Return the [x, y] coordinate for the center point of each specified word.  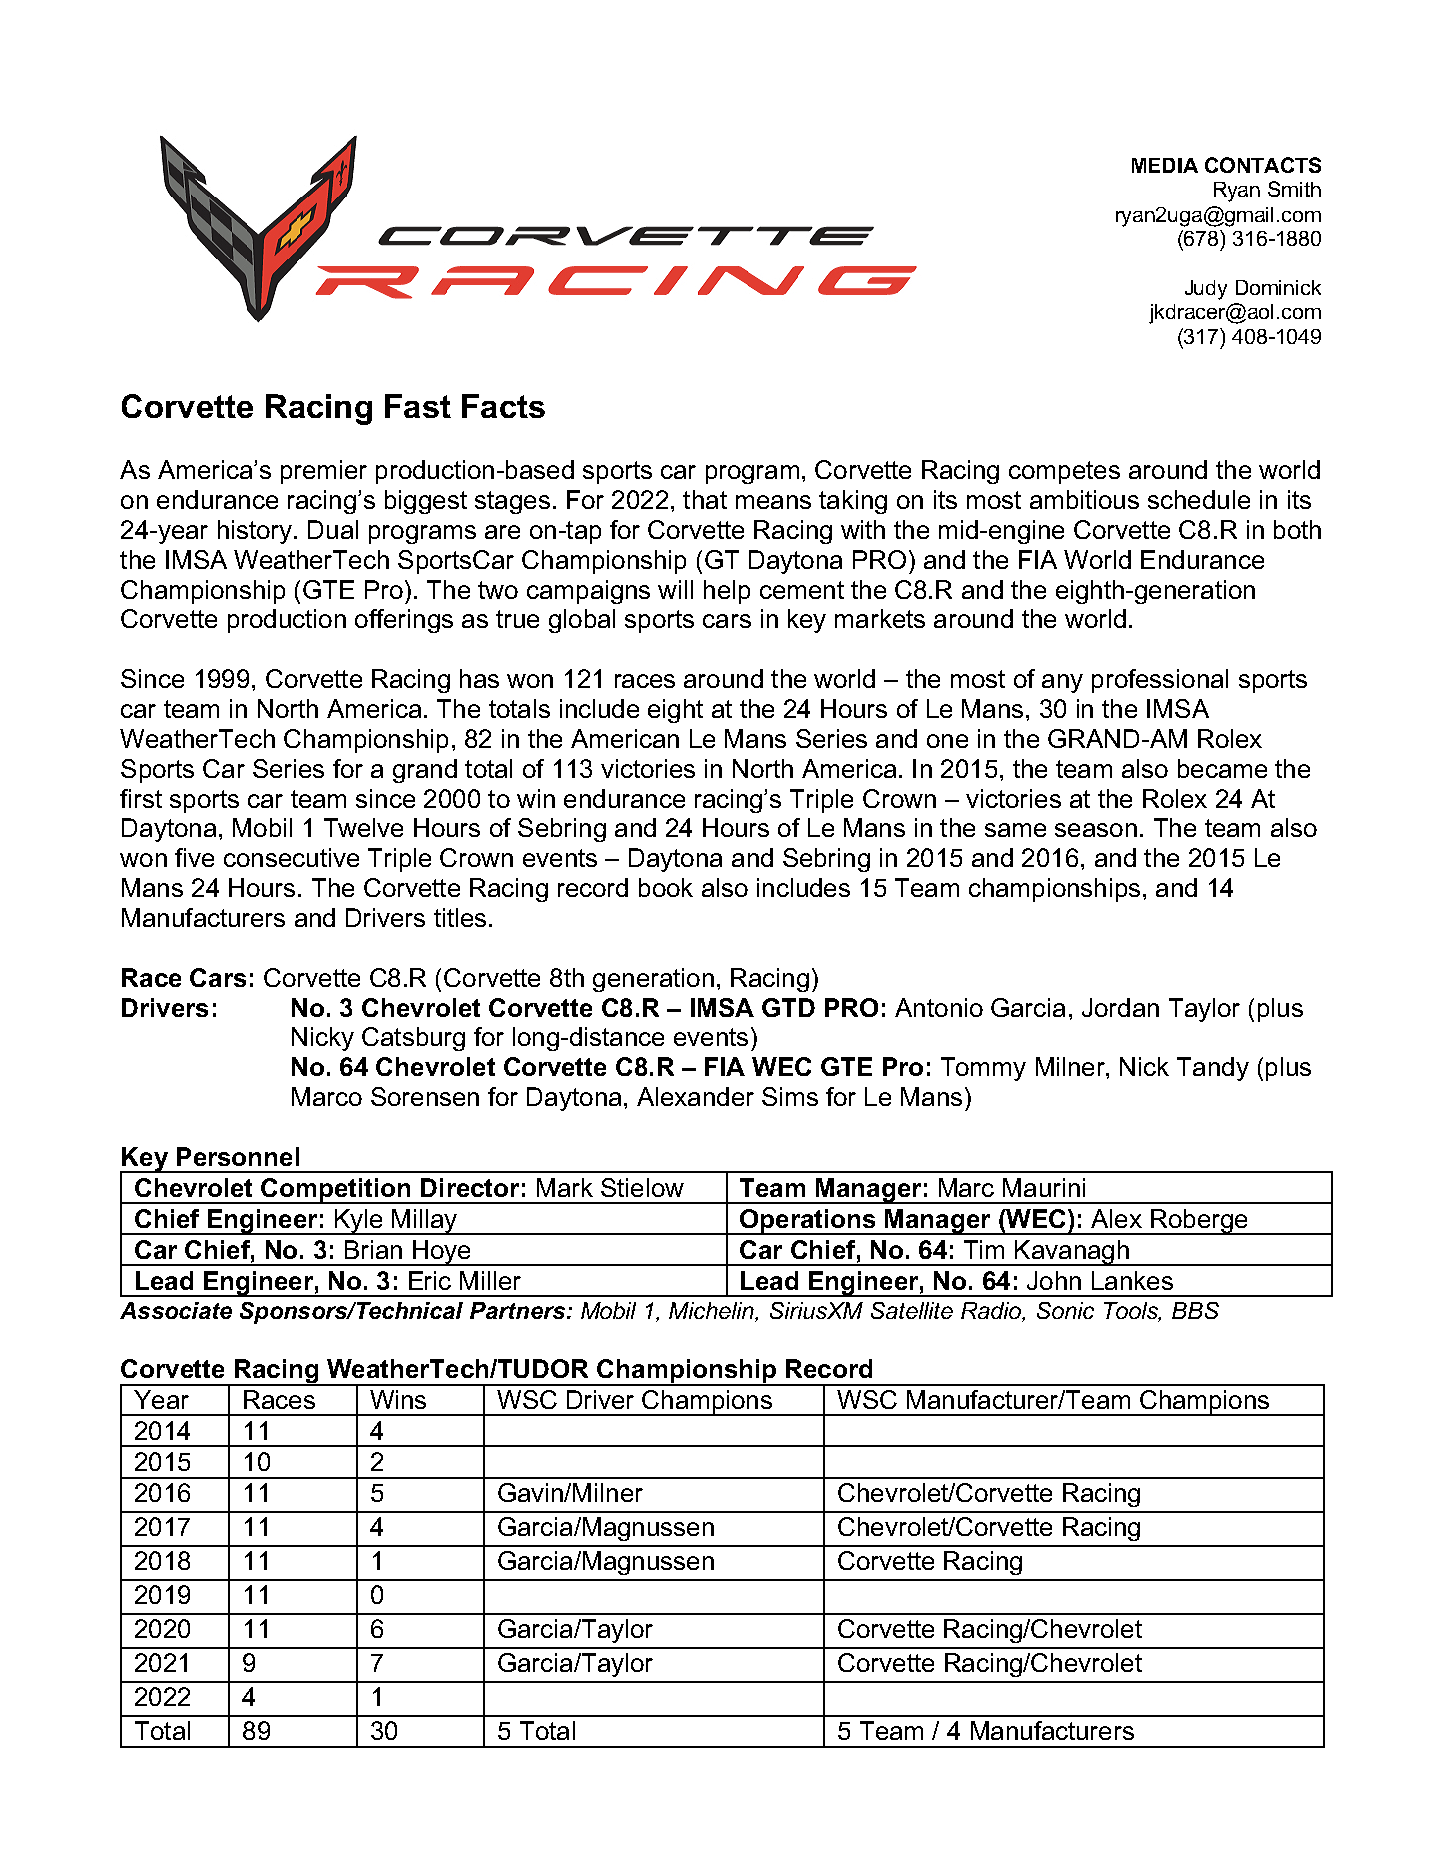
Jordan [1120, 1007]
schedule [1199, 499]
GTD [788, 1007]
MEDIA [1165, 165]
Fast [418, 406]
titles [460, 917]
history [255, 532]
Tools [1132, 1312]
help [727, 592]
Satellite [912, 1310]
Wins [398, 1399]
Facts [503, 406]
